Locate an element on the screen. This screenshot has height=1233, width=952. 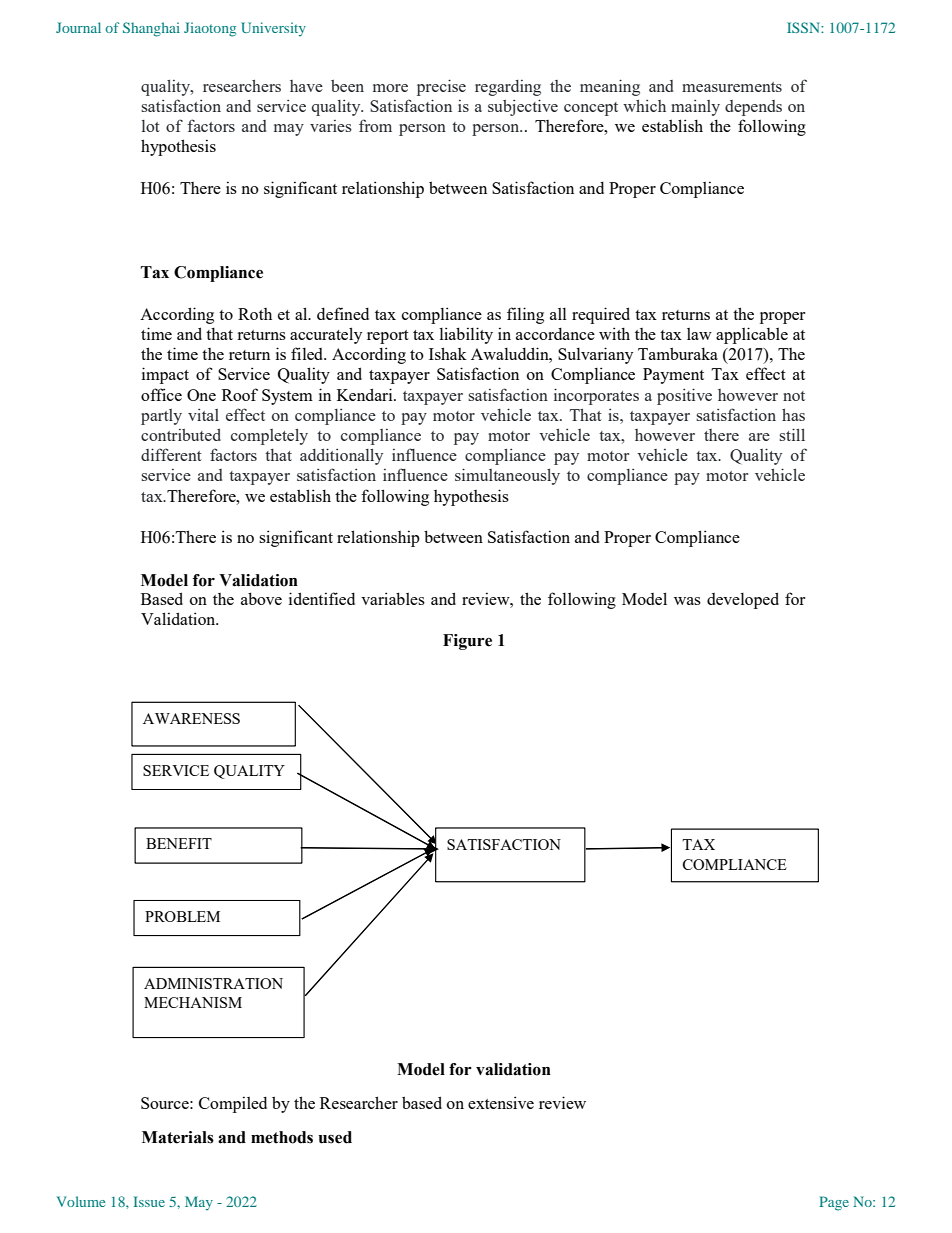
contributed is located at coordinates (181, 435).
